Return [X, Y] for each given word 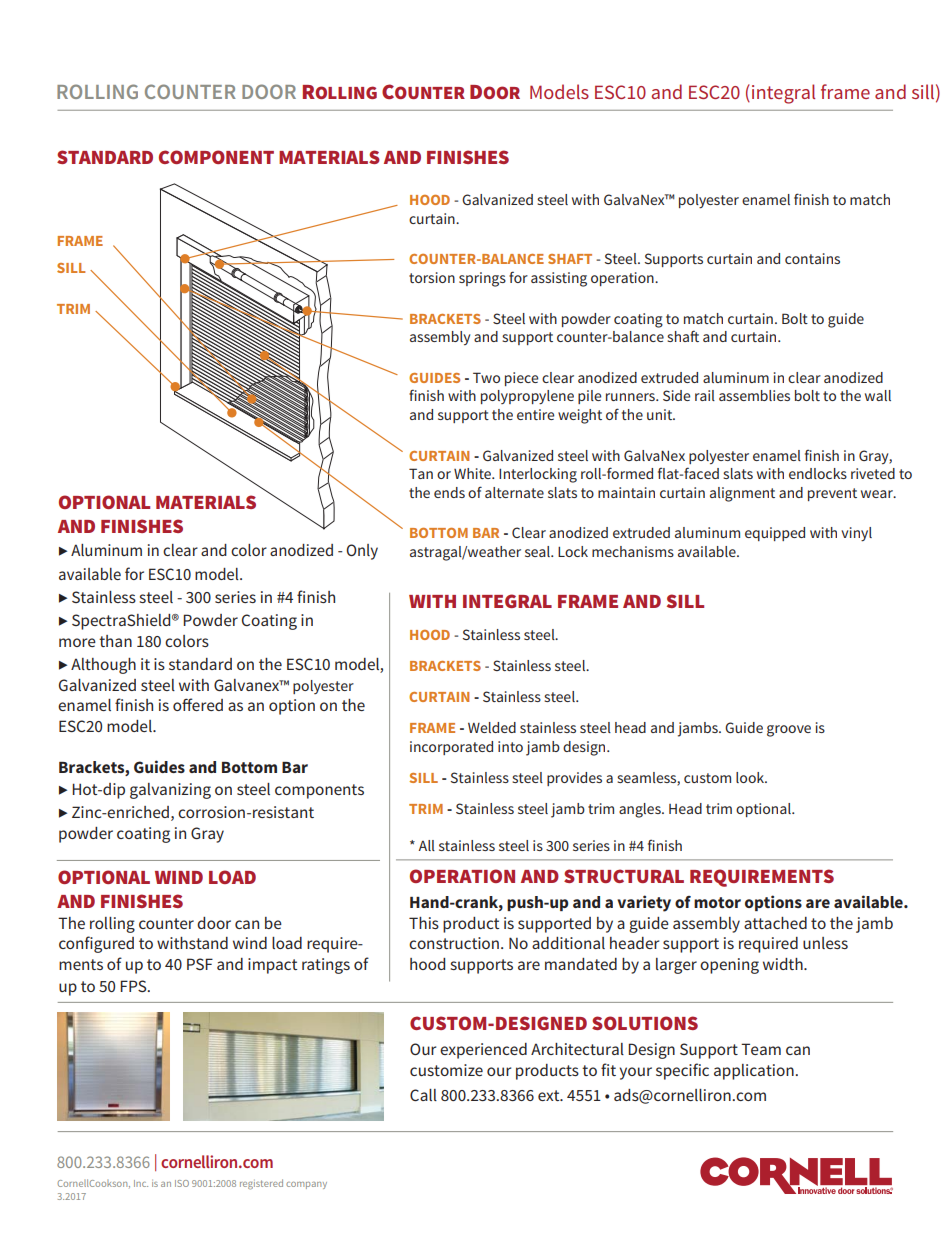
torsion [432, 277]
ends [449, 492]
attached [775, 923]
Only [362, 552]
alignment [742, 494]
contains [812, 258]
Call [423, 1095]
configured [96, 944]
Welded [492, 727]
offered [198, 704]
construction [454, 943]
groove [789, 731]
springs [482, 279]
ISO [182, 1183]
